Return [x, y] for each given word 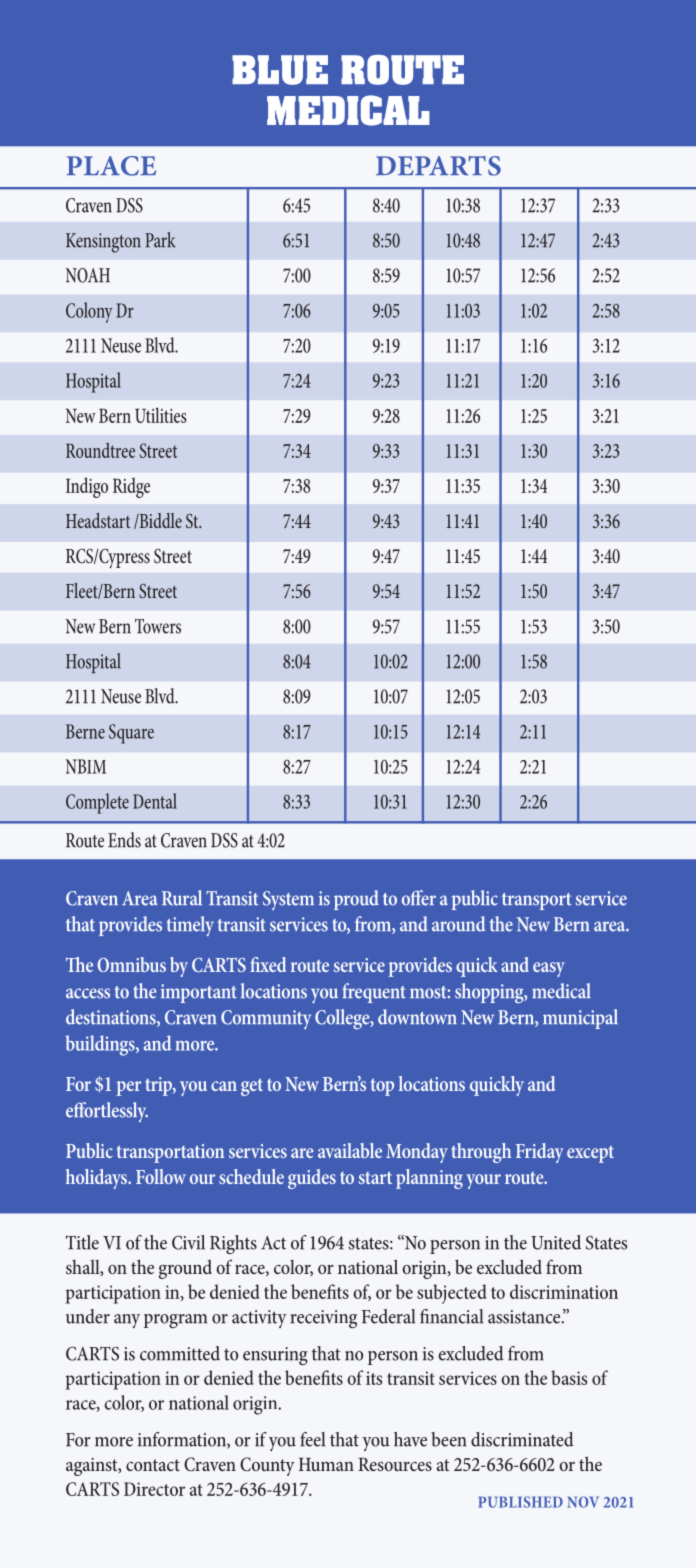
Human [326, 1464]
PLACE [111, 166]
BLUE [280, 70]
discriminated [522, 1439]
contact [153, 1465]
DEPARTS [438, 166]
